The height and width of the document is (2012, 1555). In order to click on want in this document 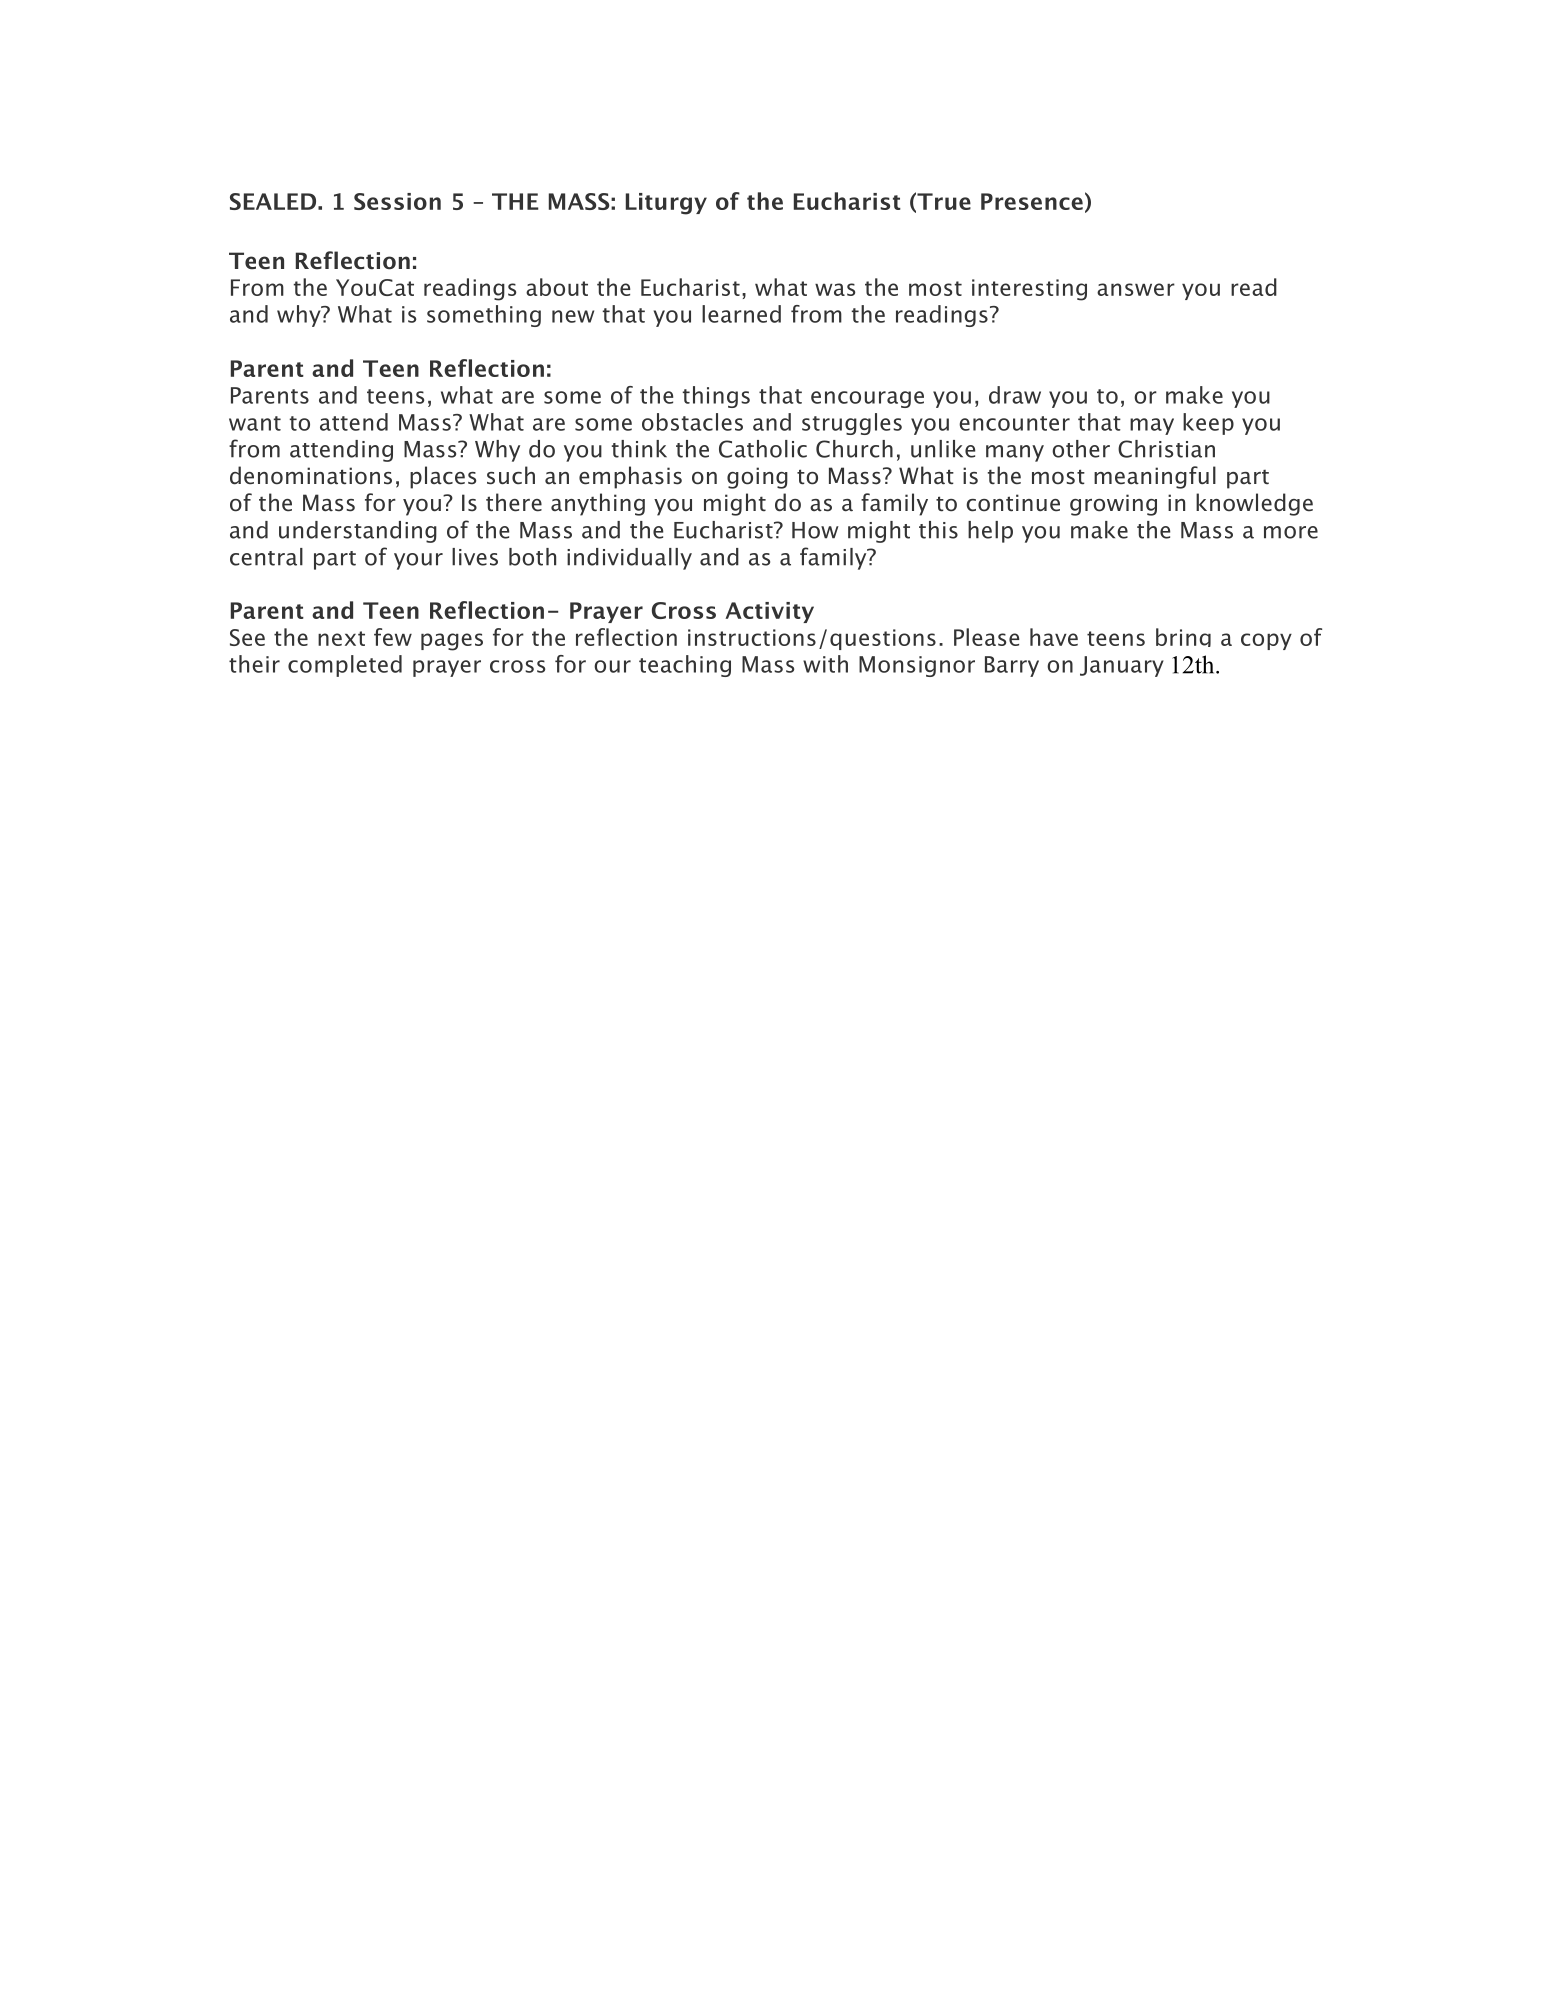, I will do `click(255, 423)`.
